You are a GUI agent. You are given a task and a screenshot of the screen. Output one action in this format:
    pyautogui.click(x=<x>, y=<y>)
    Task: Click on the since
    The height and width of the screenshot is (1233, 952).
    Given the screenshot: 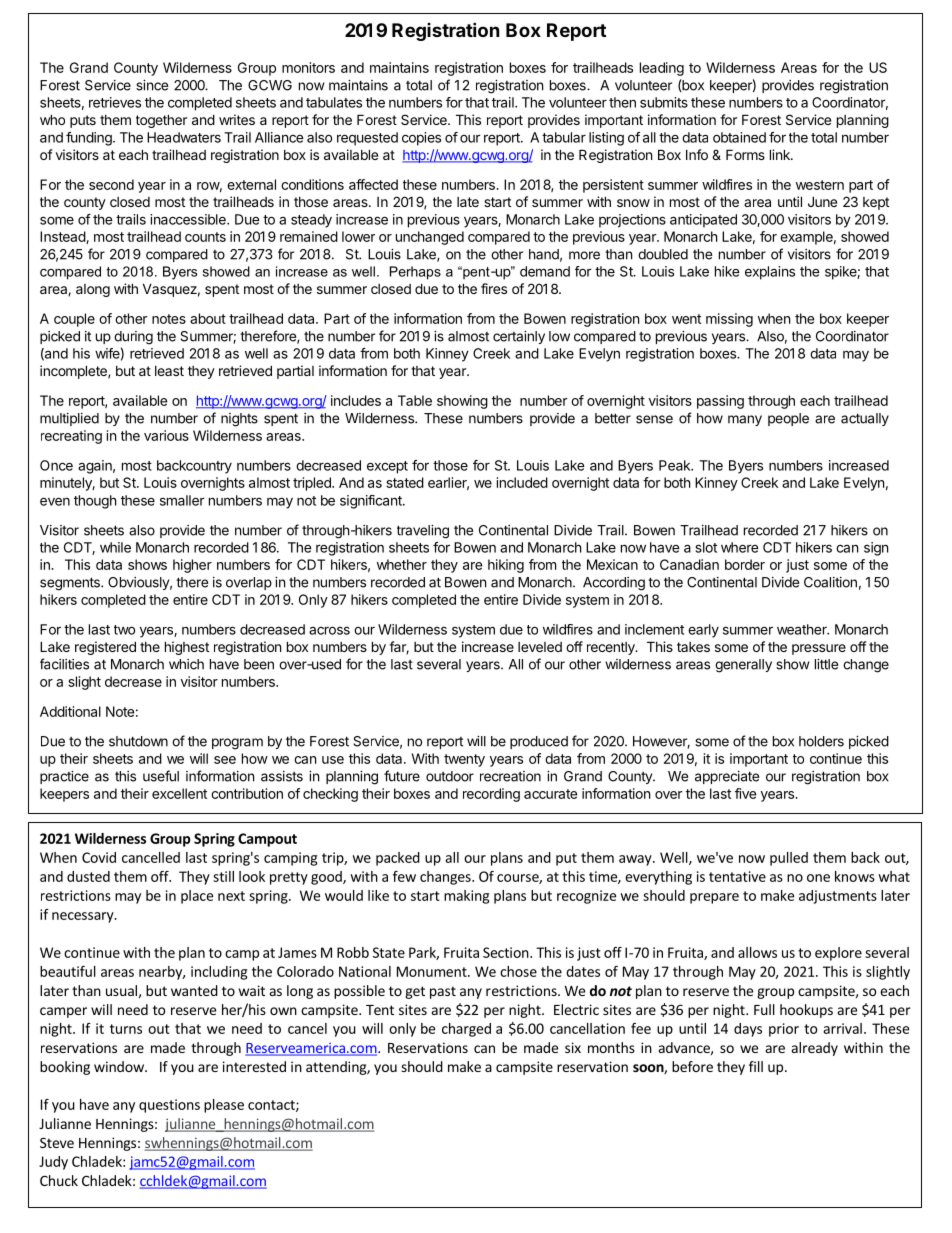 What is the action you would take?
    pyautogui.click(x=152, y=85)
